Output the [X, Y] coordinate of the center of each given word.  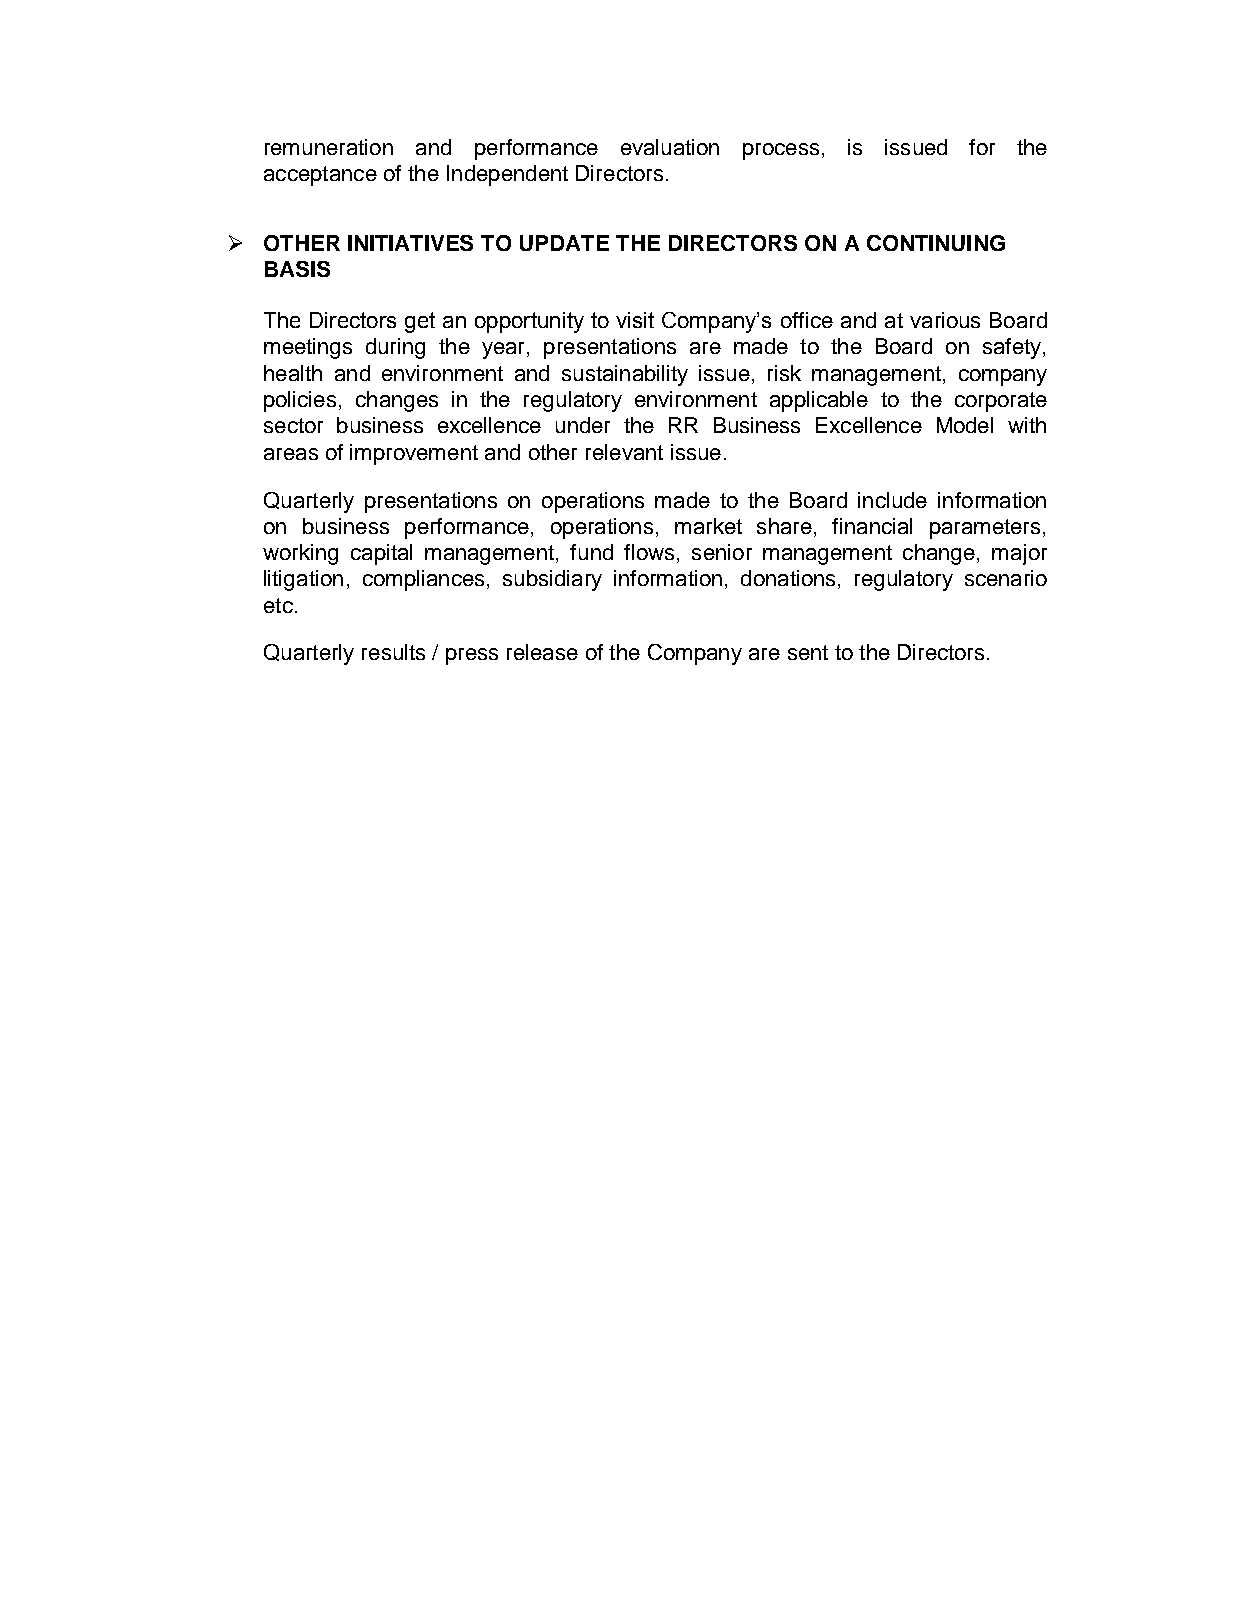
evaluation [670, 147]
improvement [414, 454]
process [781, 151]
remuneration [329, 147]
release [542, 652]
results [393, 652]
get [420, 322]
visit [635, 320]
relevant [624, 452]
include [892, 500]
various [945, 320]
